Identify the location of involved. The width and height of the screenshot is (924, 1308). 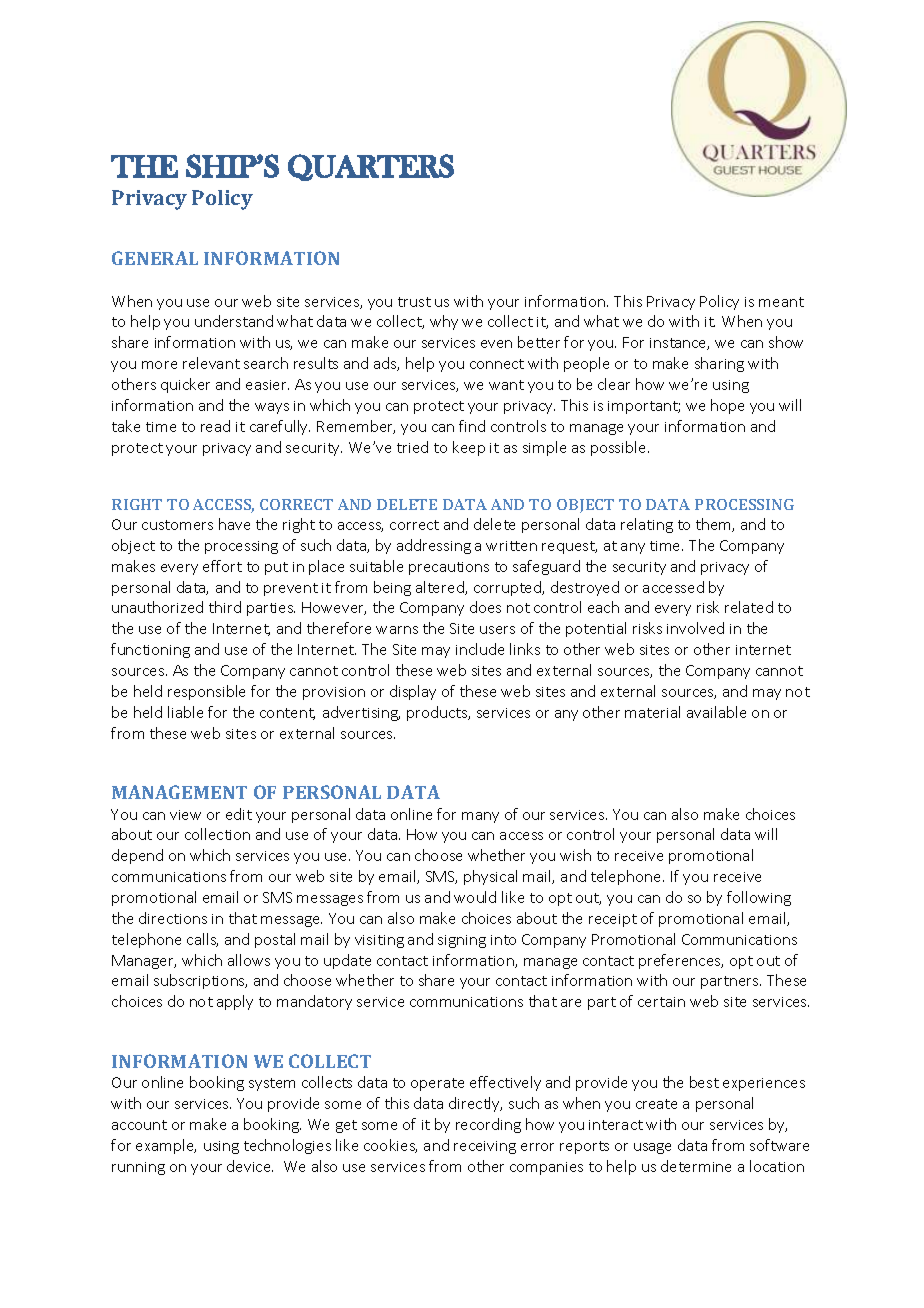
(695, 628).
